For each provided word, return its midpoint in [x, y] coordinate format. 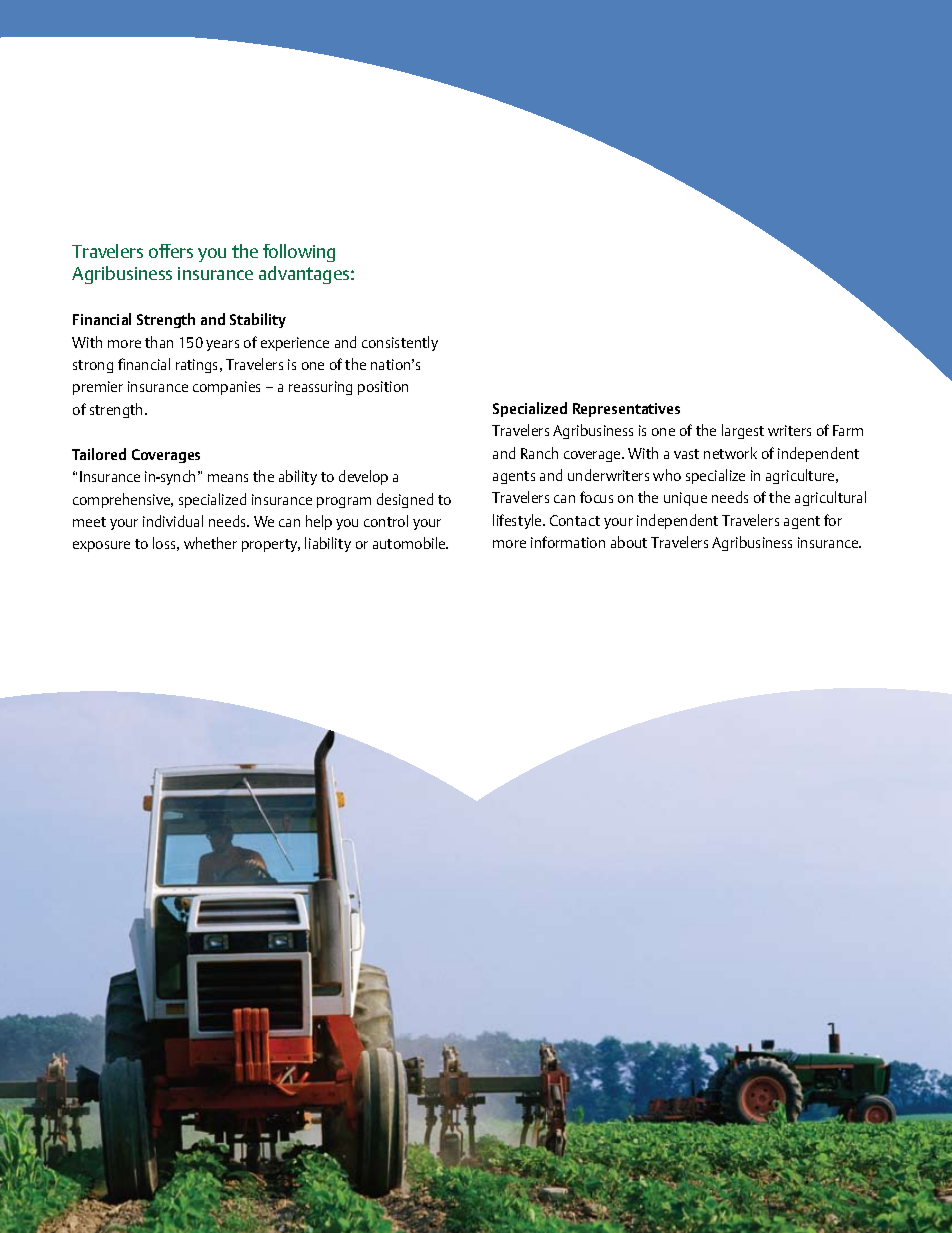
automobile [410, 543]
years [222, 345]
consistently [400, 343]
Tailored [99, 454]
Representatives [626, 410]
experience [295, 344]
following [299, 253]
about [629, 542]
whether [210, 543]
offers [171, 251]
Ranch [539, 453]
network [730, 453]
